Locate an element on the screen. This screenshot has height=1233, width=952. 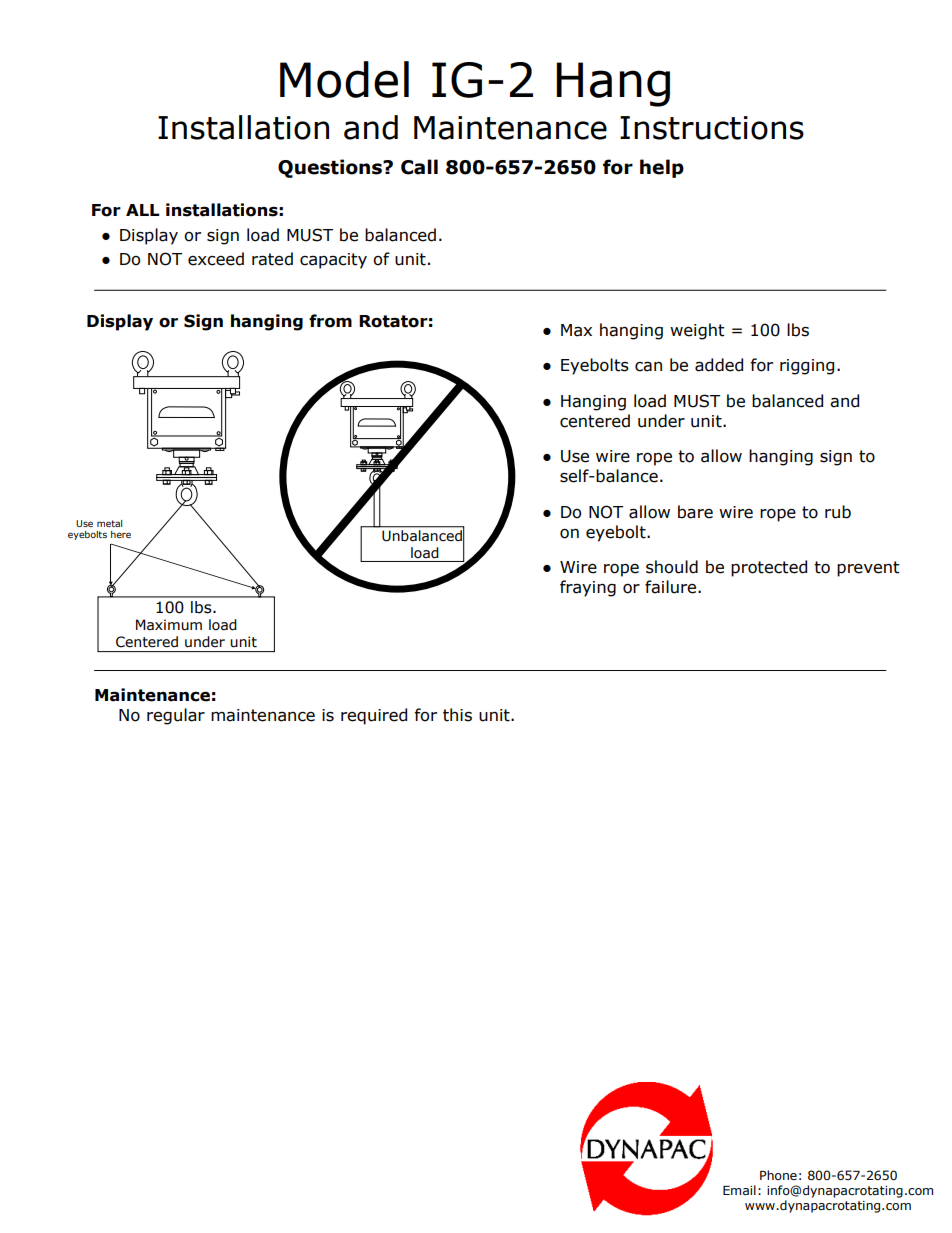
regular is located at coordinates (176, 716).
